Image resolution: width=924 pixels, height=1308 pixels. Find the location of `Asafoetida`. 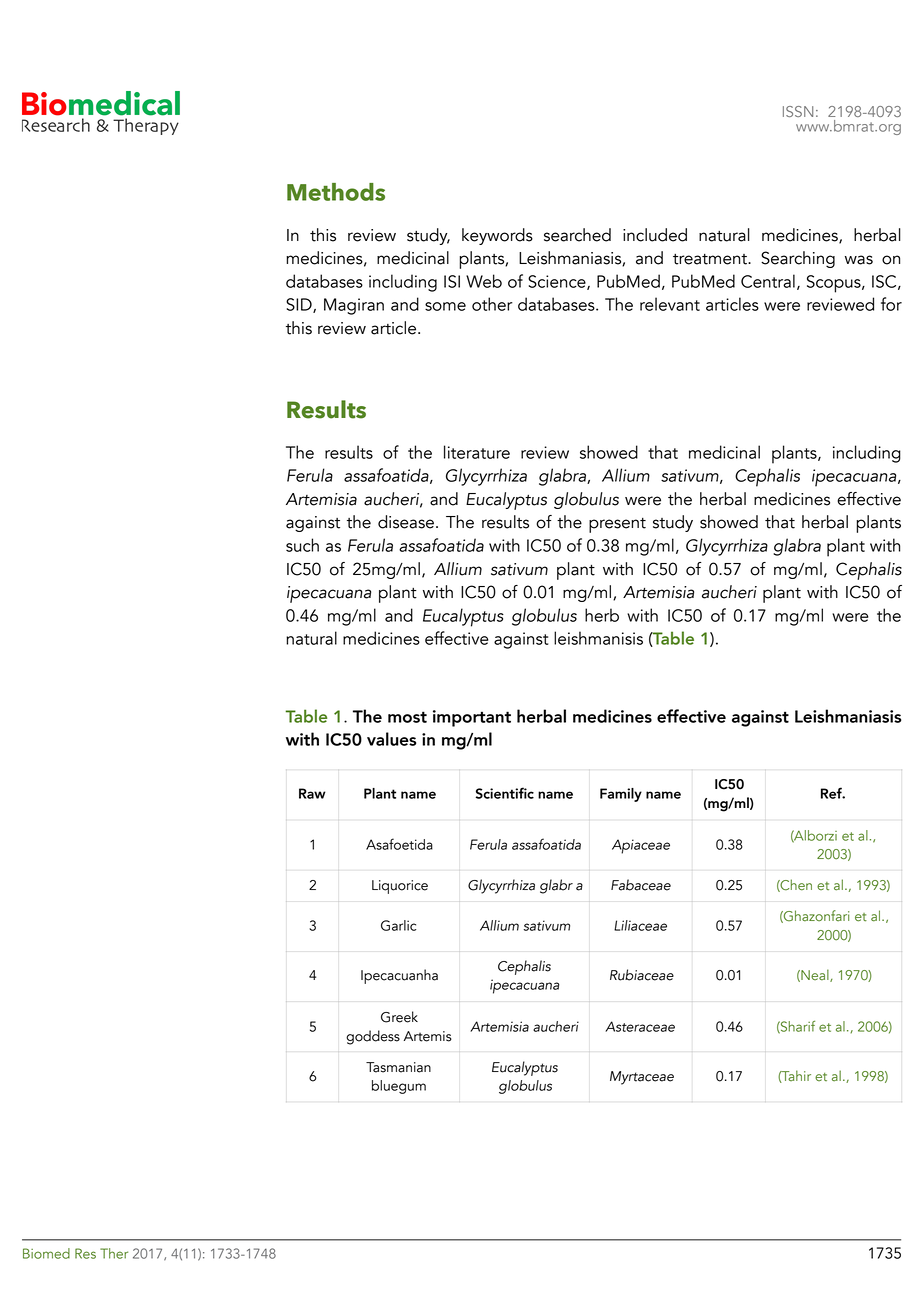

Asafoetida is located at coordinates (399, 844).
